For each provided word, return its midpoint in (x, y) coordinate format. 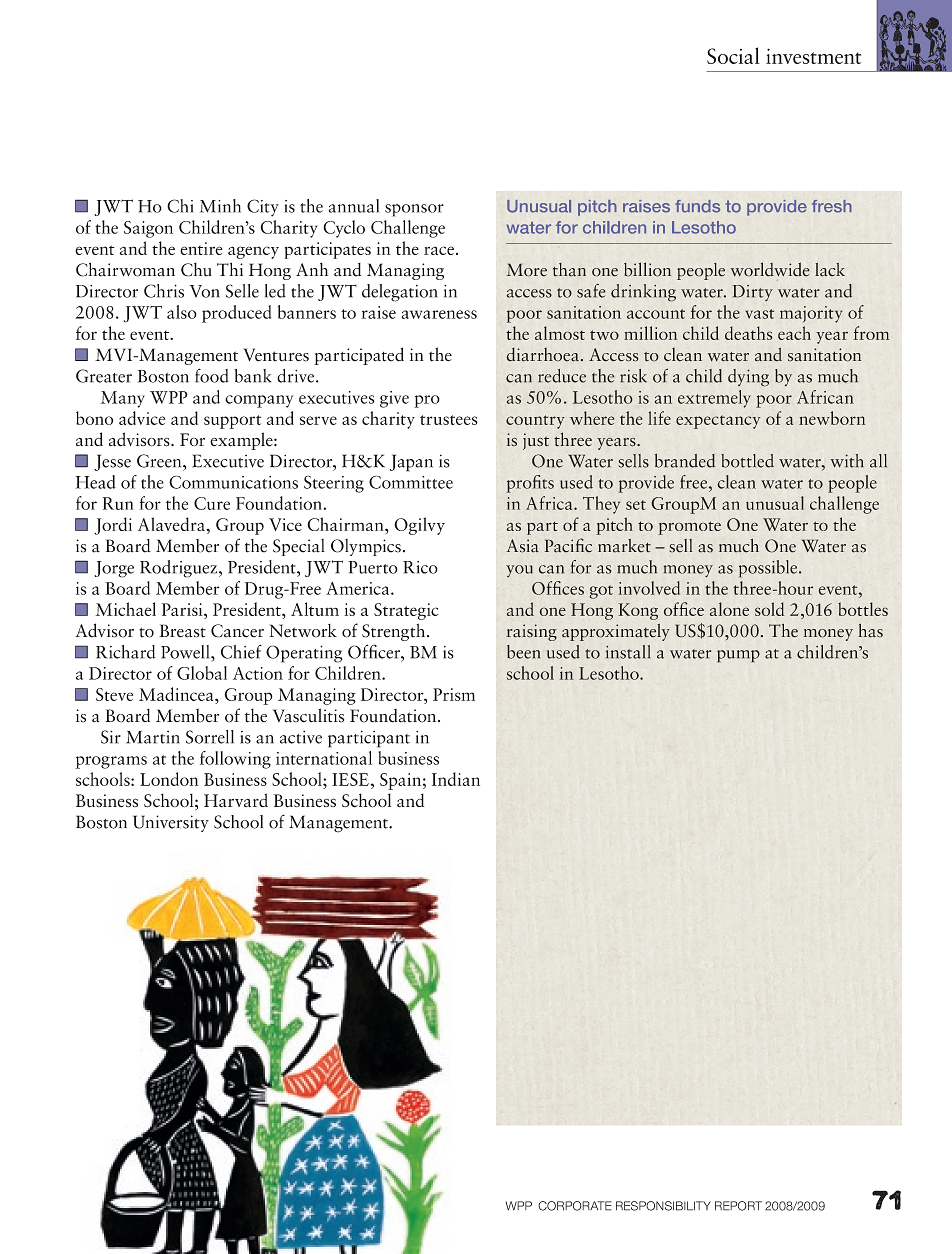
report (738, 1206)
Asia (523, 546)
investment (813, 56)
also (182, 312)
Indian (456, 779)
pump (738, 656)
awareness (439, 314)
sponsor (414, 210)
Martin (153, 737)
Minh (220, 206)
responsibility (663, 1206)
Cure (212, 503)
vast (760, 314)
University (171, 823)
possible (769, 569)
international (324, 758)
